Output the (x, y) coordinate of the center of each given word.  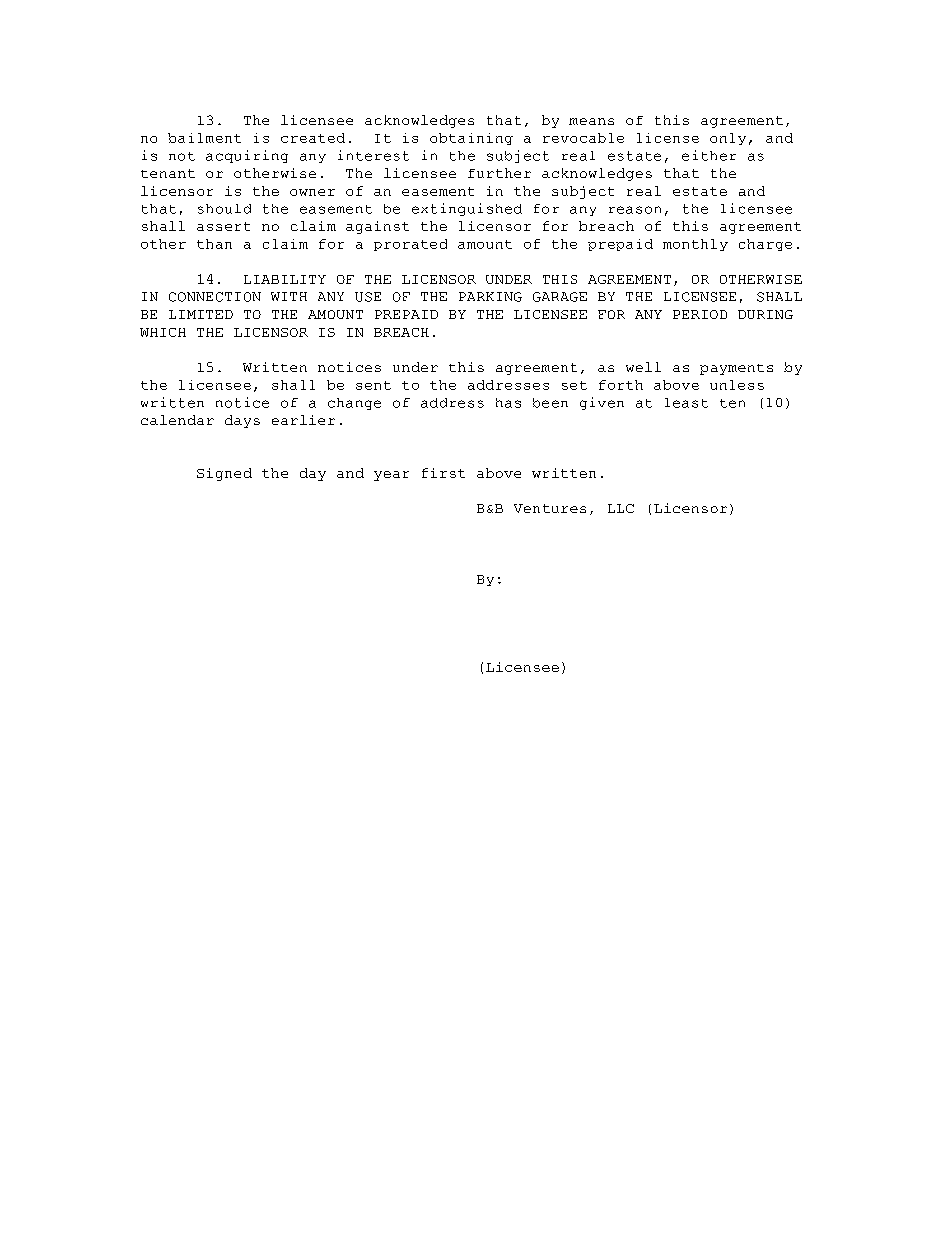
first (443, 473)
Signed (224, 474)
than (214, 244)
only (728, 139)
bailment (204, 138)
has (508, 403)
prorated (410, 245)
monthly (695, 245)
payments (736, 369)
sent (373, 385)
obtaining (471, 139)
